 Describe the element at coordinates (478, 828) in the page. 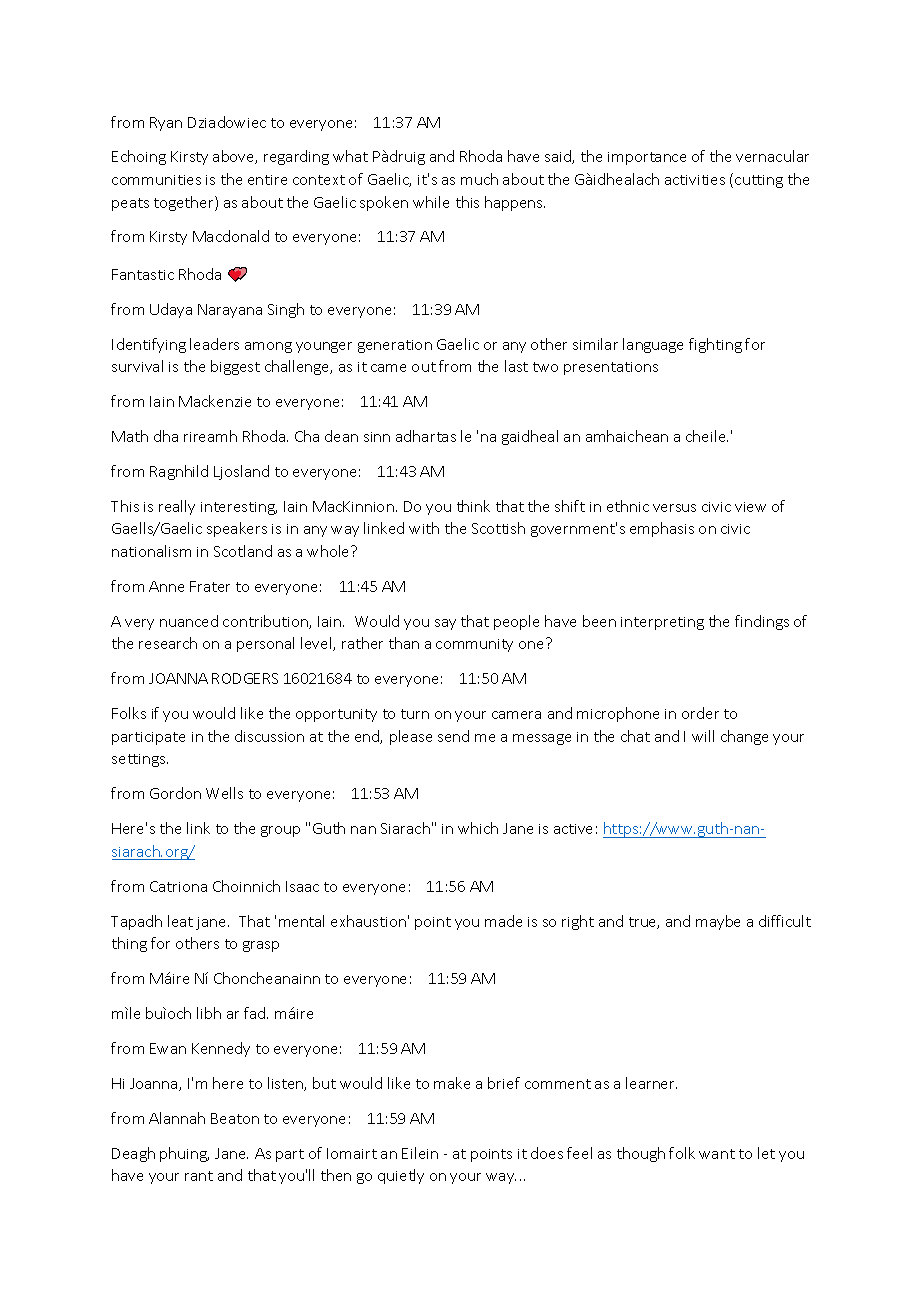

I see `which` at that location.
